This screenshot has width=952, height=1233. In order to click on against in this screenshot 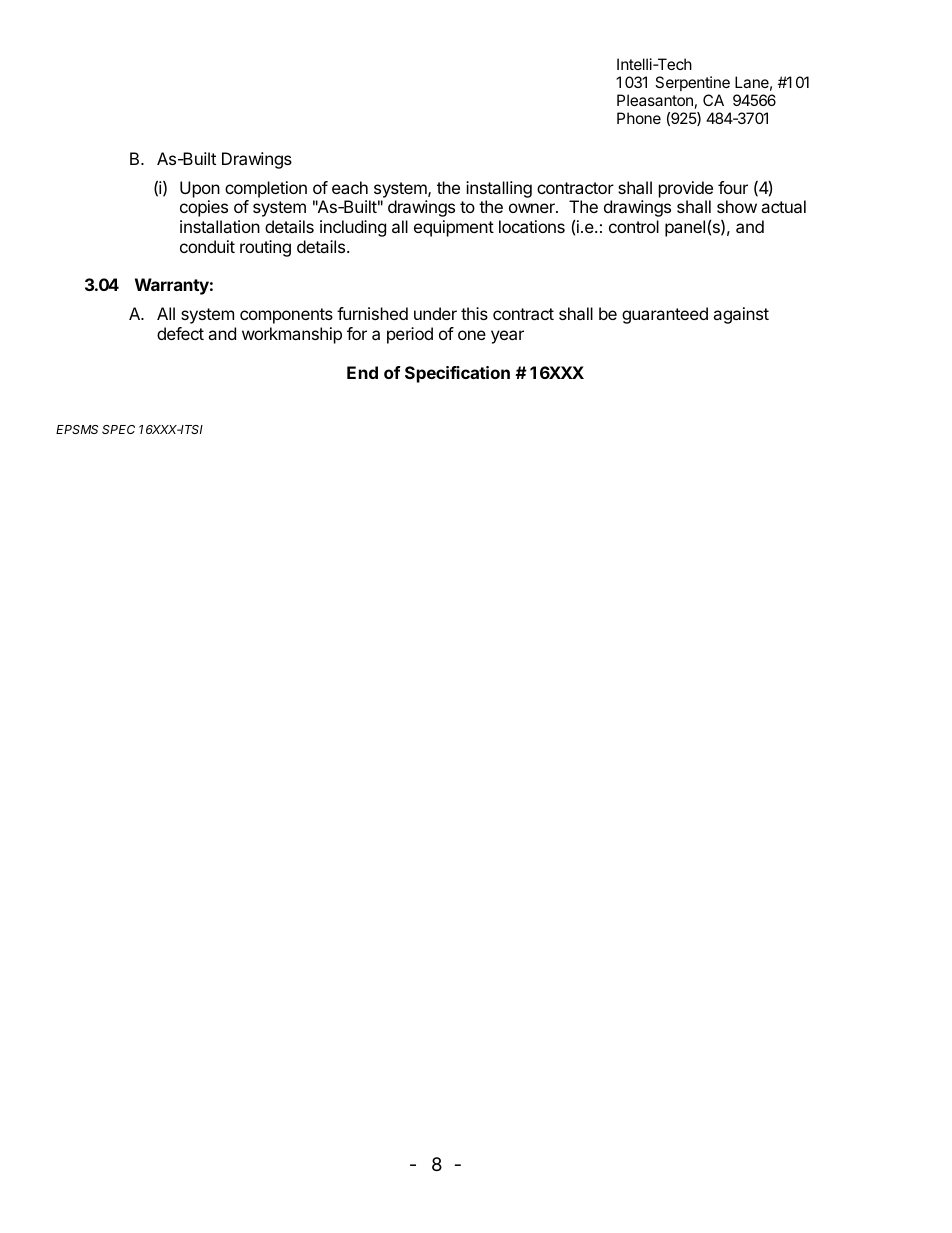, I will do `click(741, 315)`.
